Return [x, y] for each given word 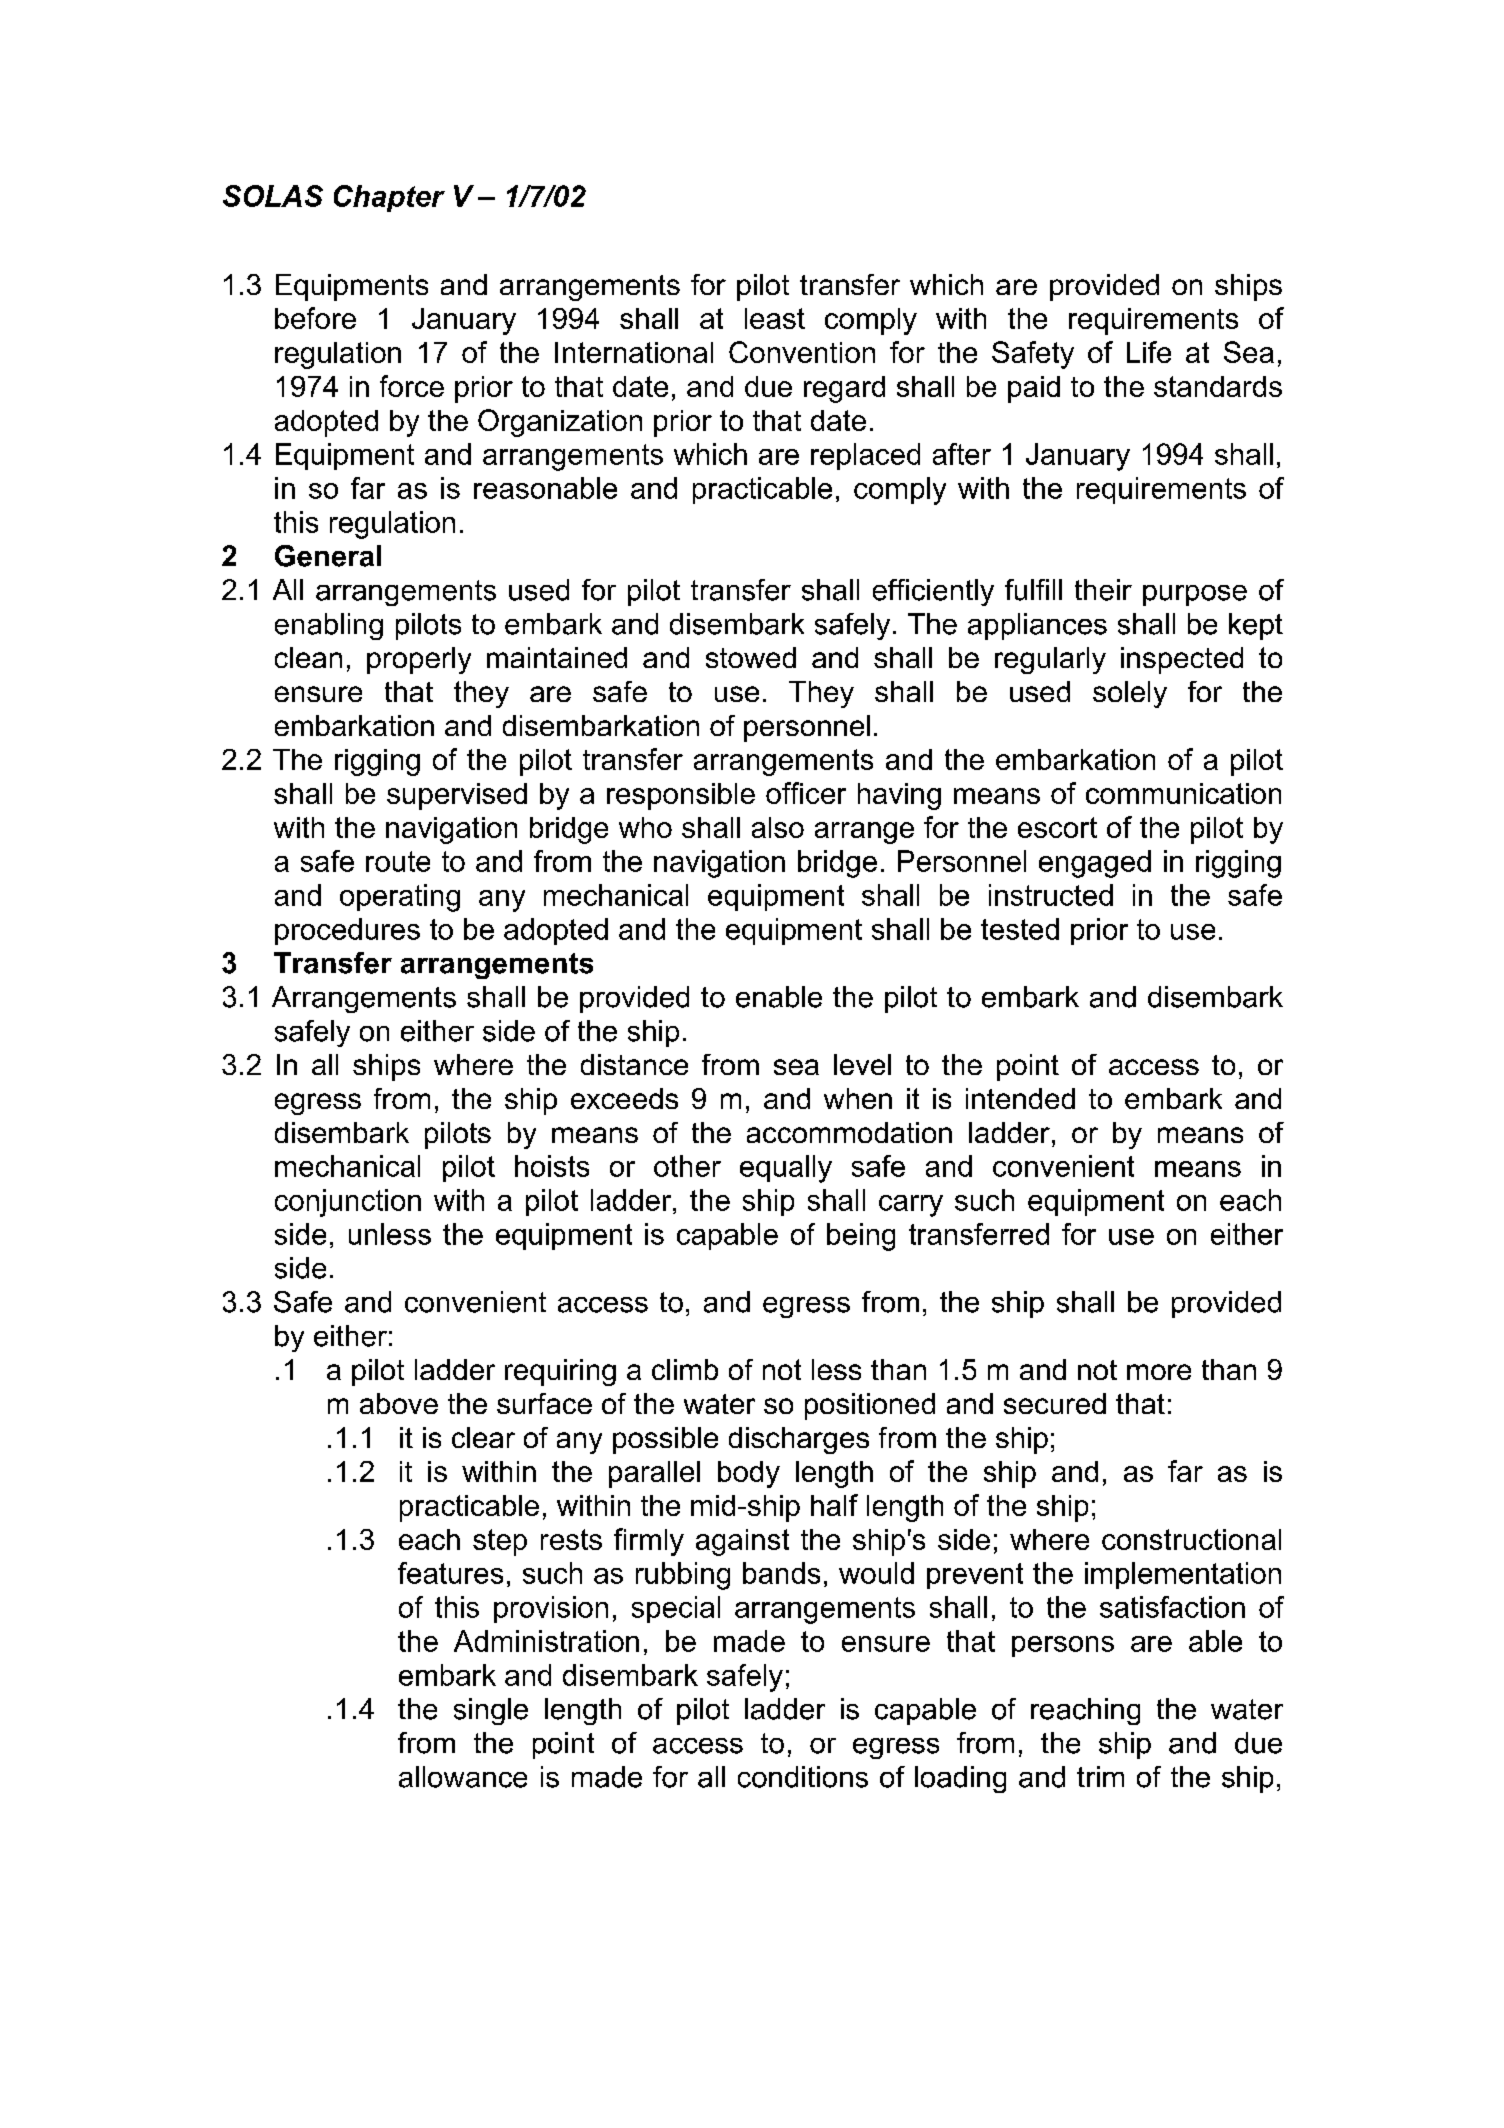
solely [1130, 694]
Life [1149, 352]
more [1159, 1372]
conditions [803, 1777]
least [775, 318]
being [861, 1237]
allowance [463, 1777]
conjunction [348, 1203]
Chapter [389, 198]
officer [806, 793]
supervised [457, 796]
